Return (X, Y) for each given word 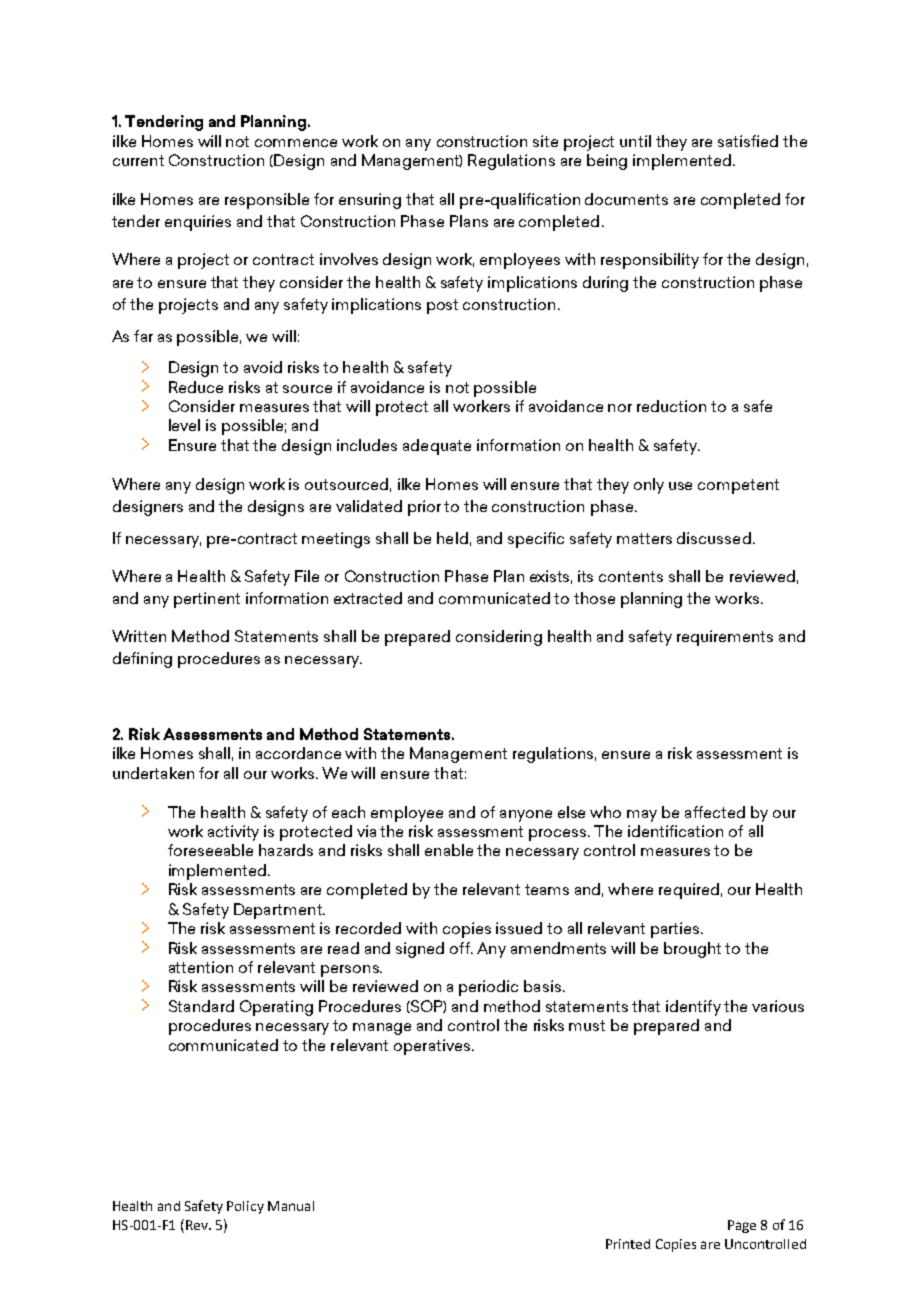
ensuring (370, 201)
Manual (291, 1206)
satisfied (748, 141)
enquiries (198, 223)
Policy (245, 1207)
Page (742, 1226)
